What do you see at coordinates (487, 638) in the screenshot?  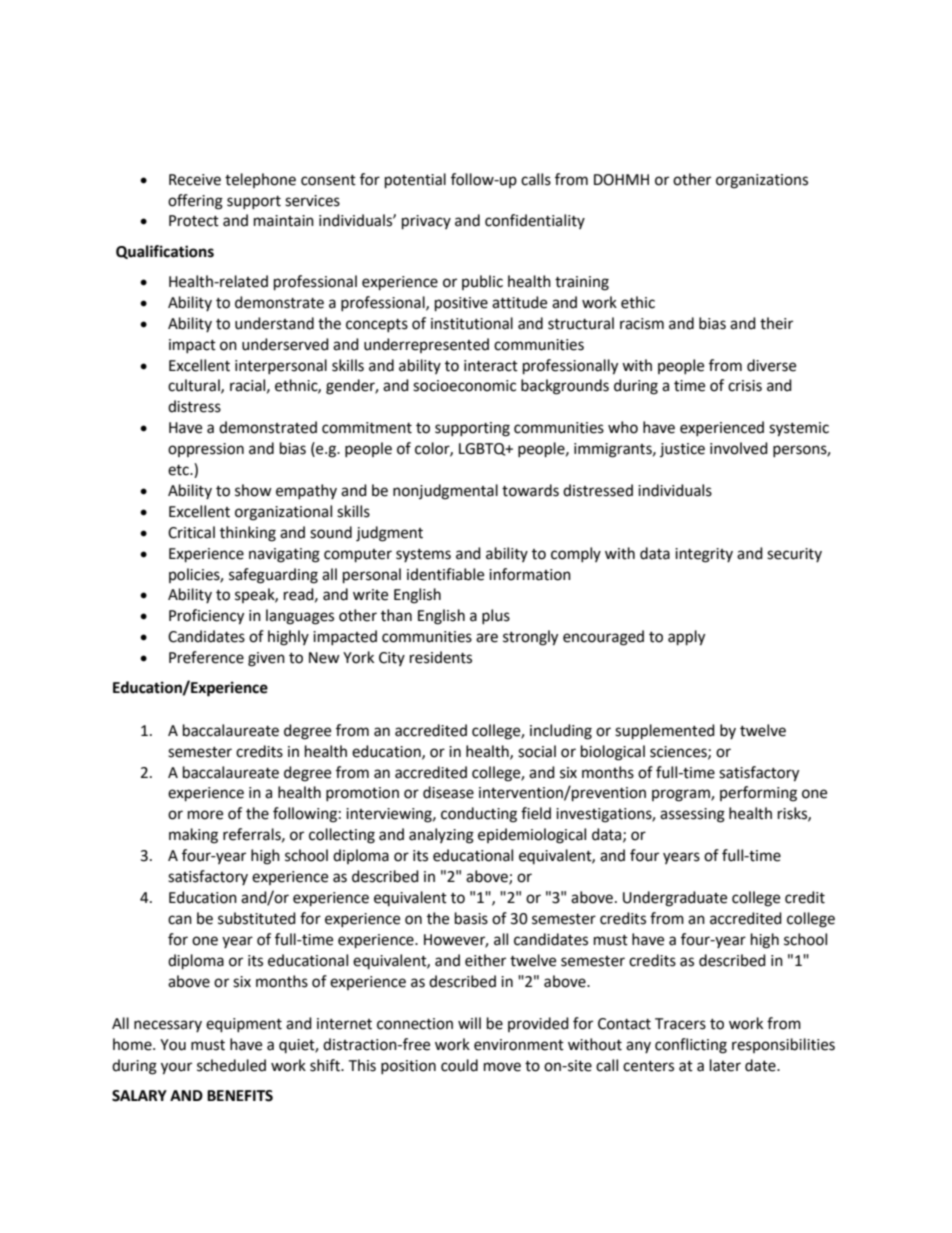 I see `are` at bounding box center [487, 638].
